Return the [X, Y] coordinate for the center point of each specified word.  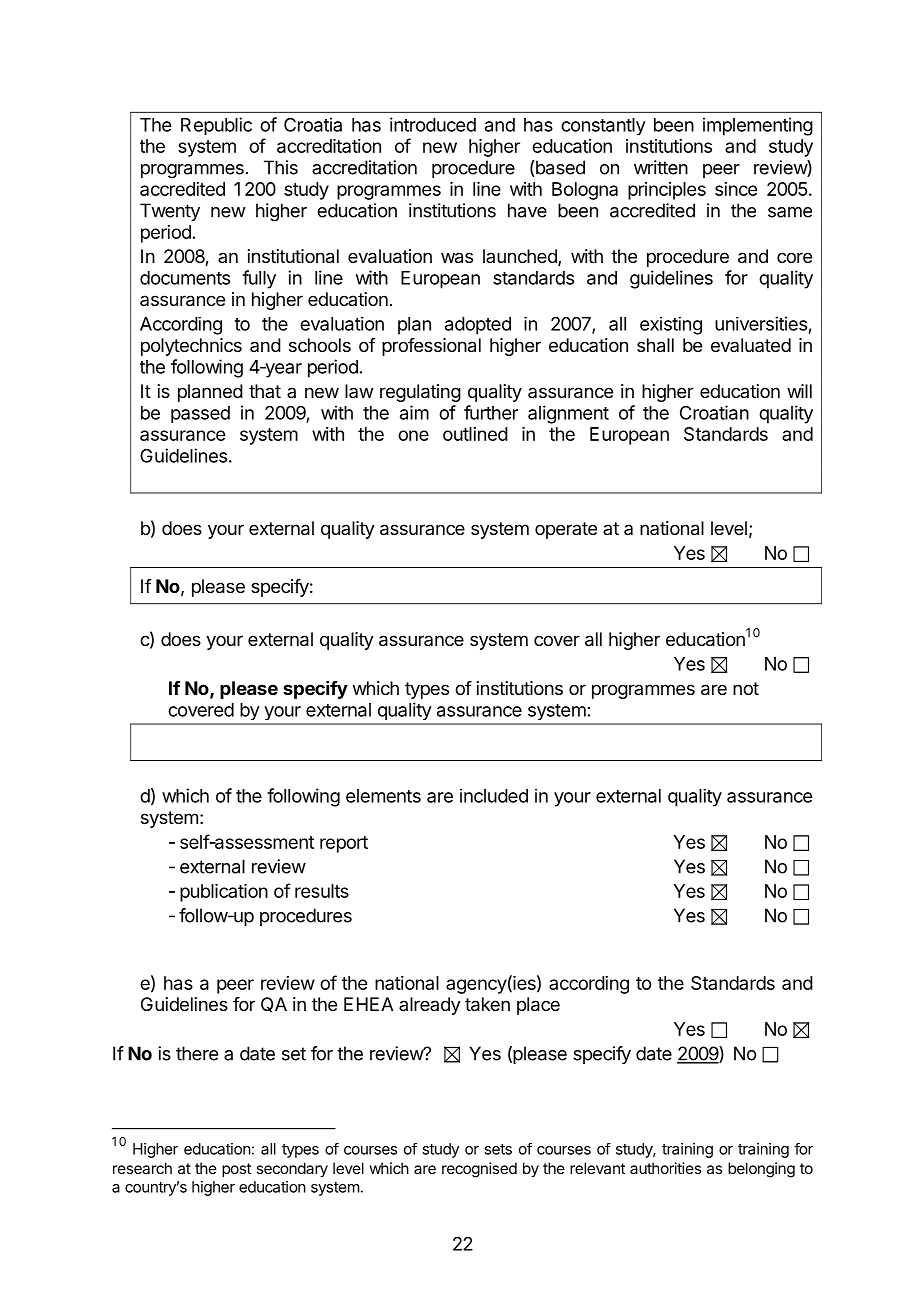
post [236, 1170]
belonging [761, 1170]
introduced [433, 124]
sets [498, 1149]
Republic [216, 126]
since [736, 189]
